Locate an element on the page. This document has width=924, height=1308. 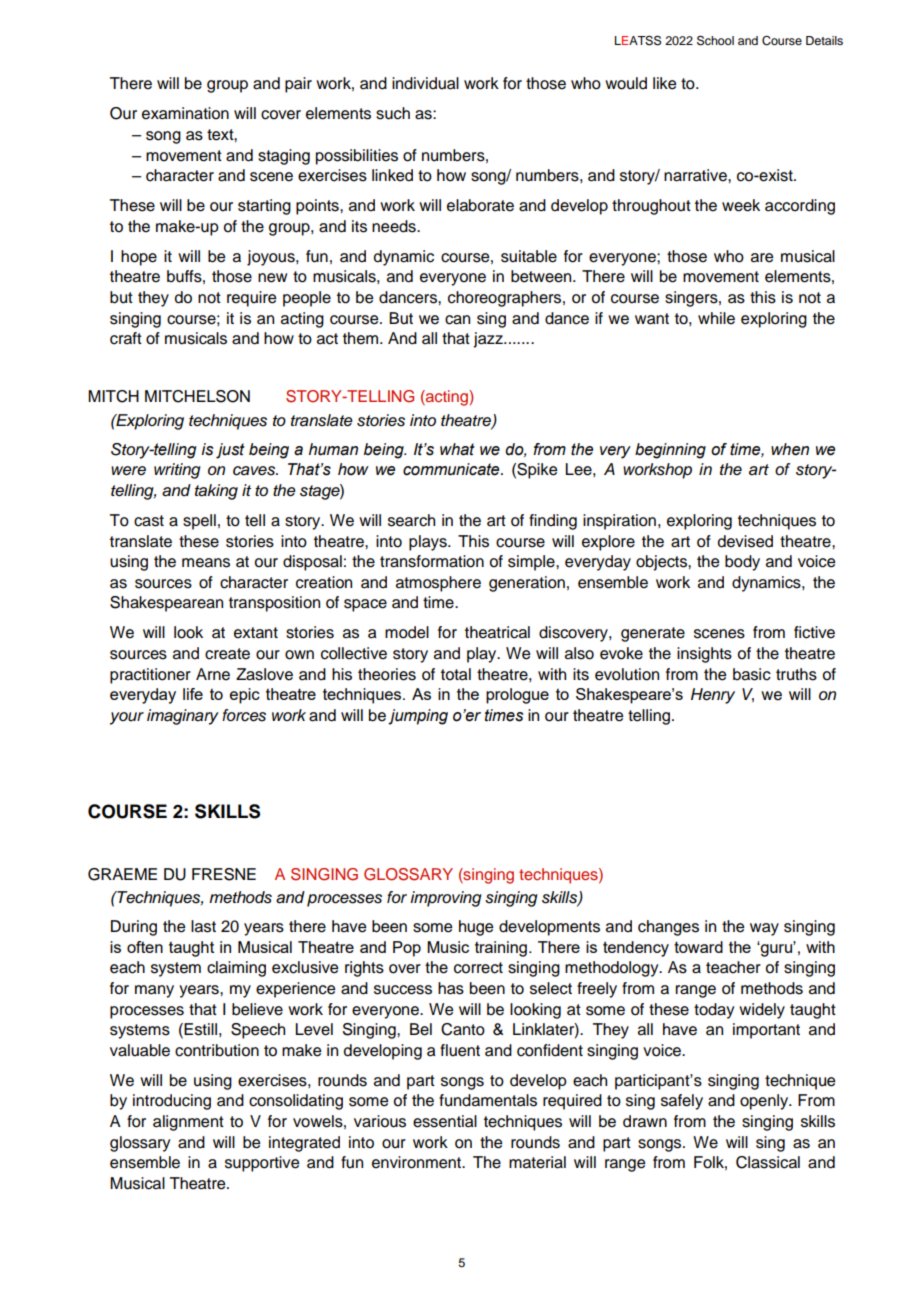
essential is located at coordinates (445, 1121).
